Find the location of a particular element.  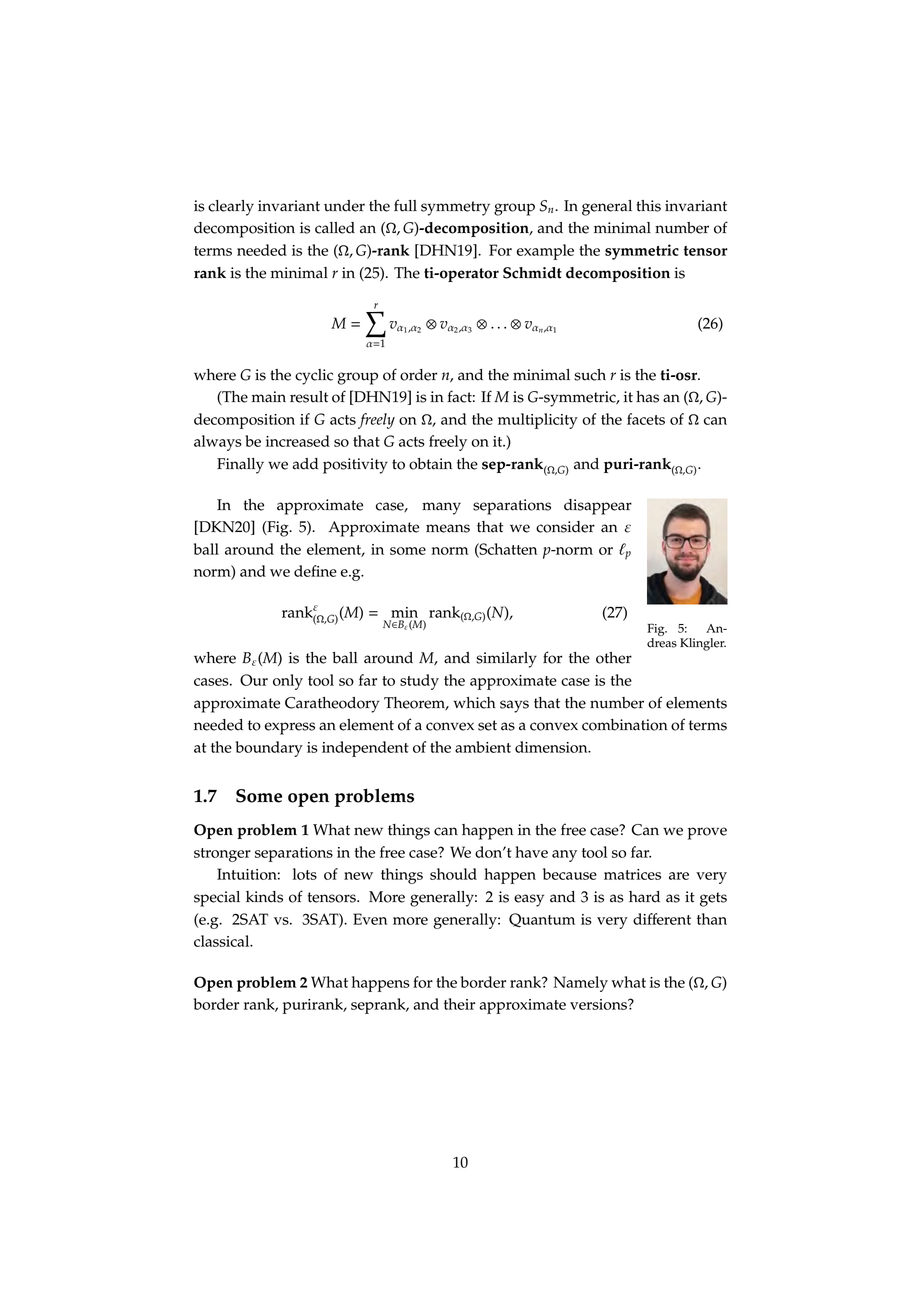

symmetry is located at coordinates (455, 208).
